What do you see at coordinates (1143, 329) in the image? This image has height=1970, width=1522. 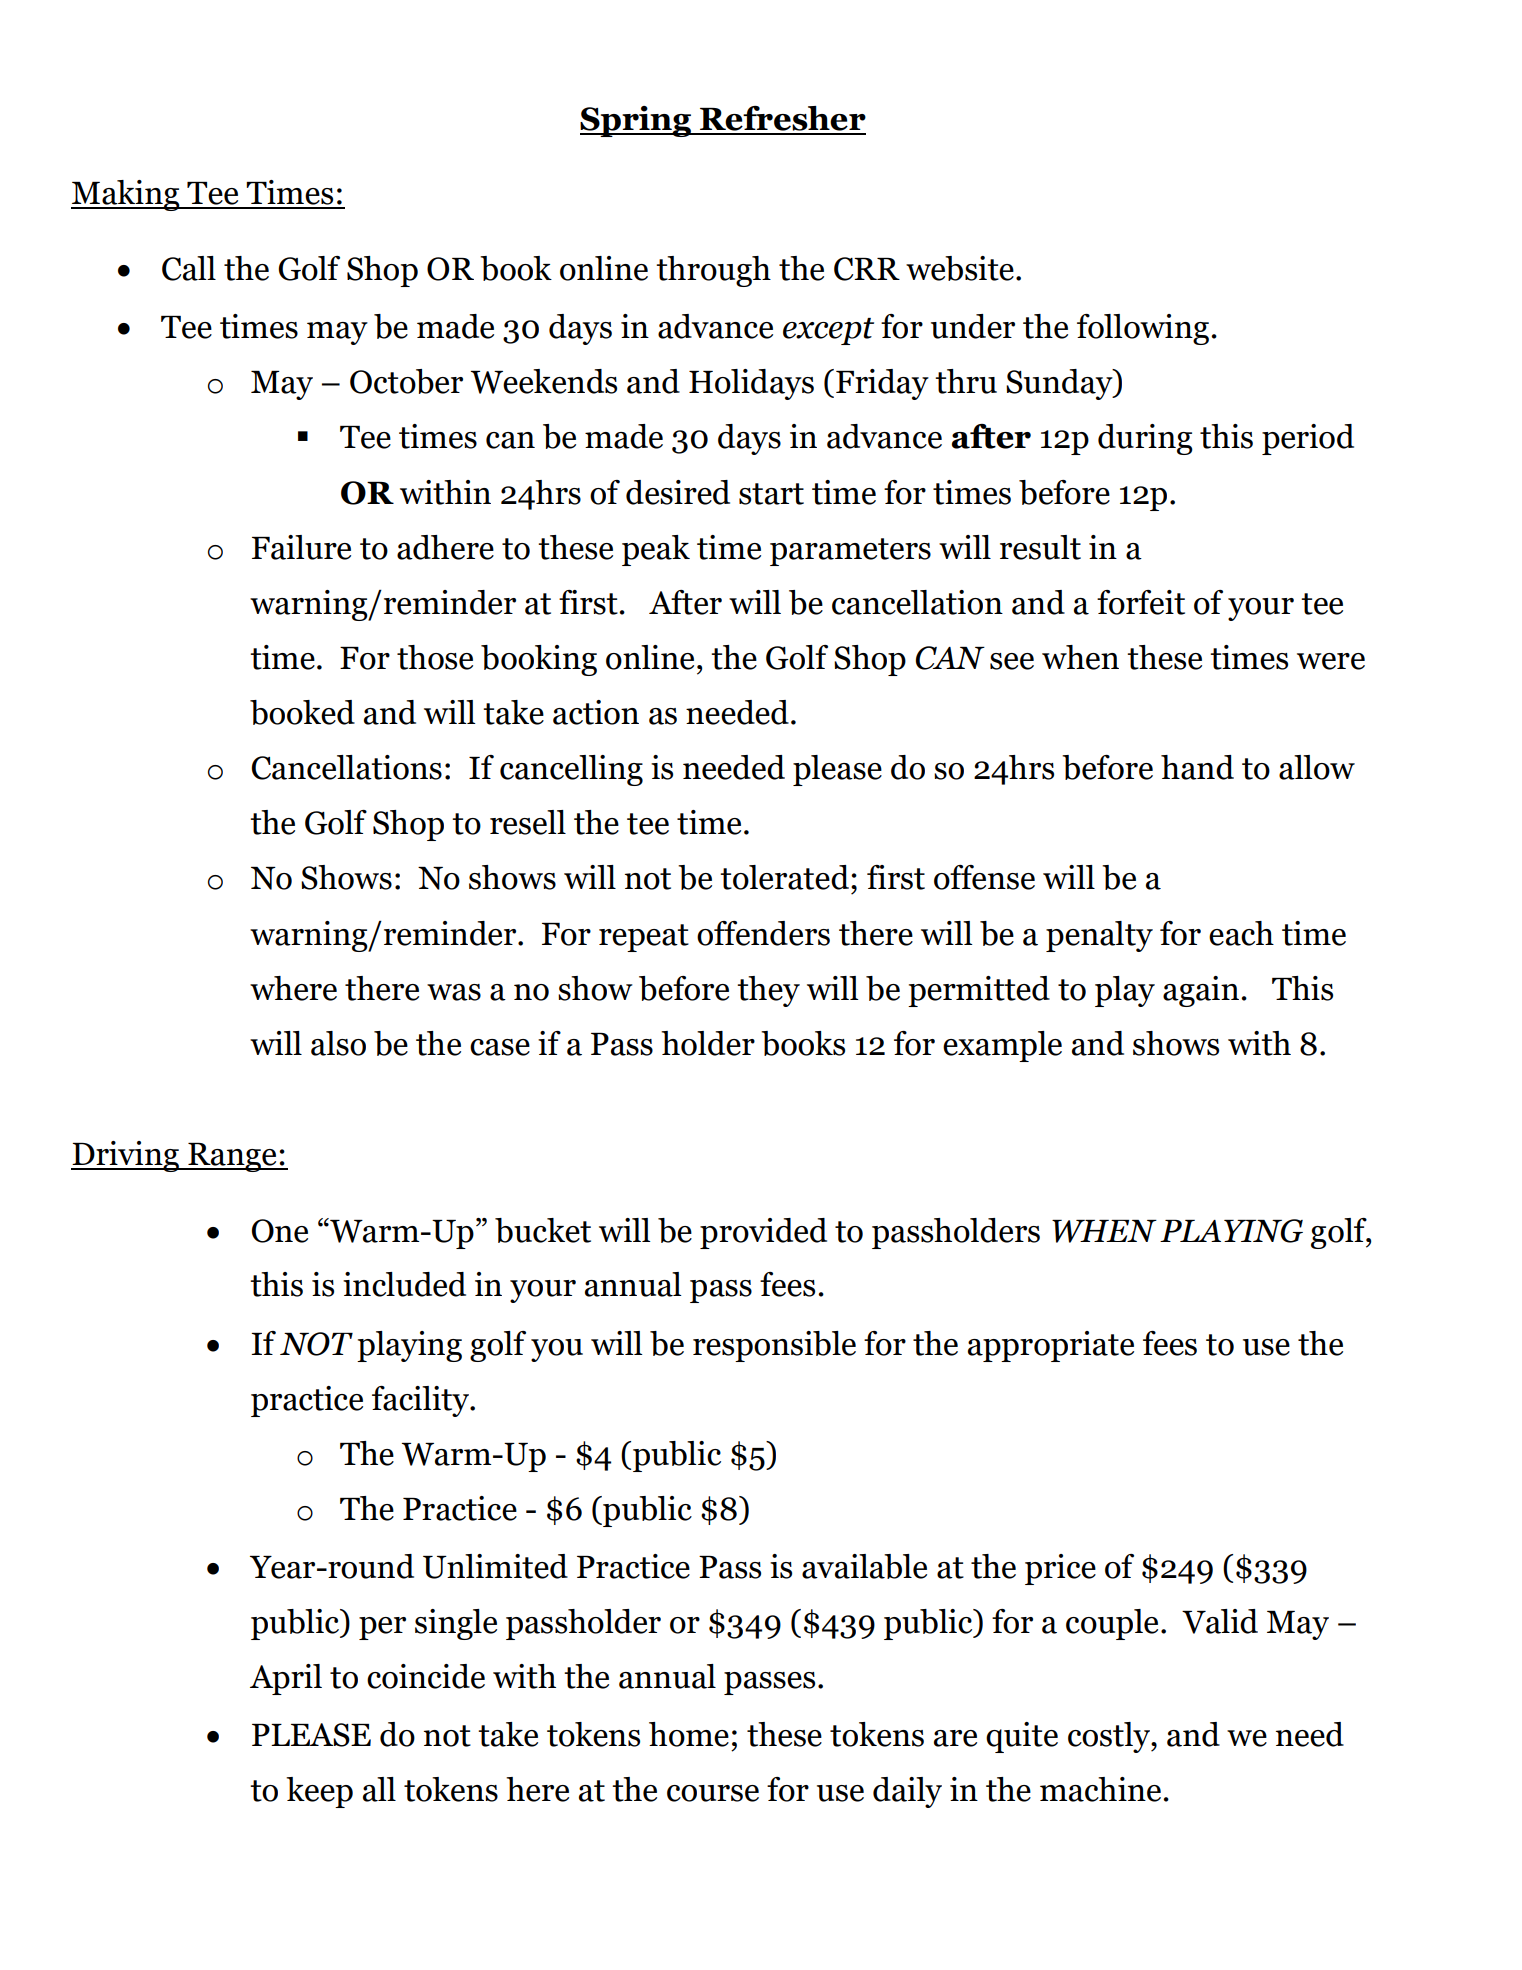 I see `following` at bounding box center [1143, 329].
